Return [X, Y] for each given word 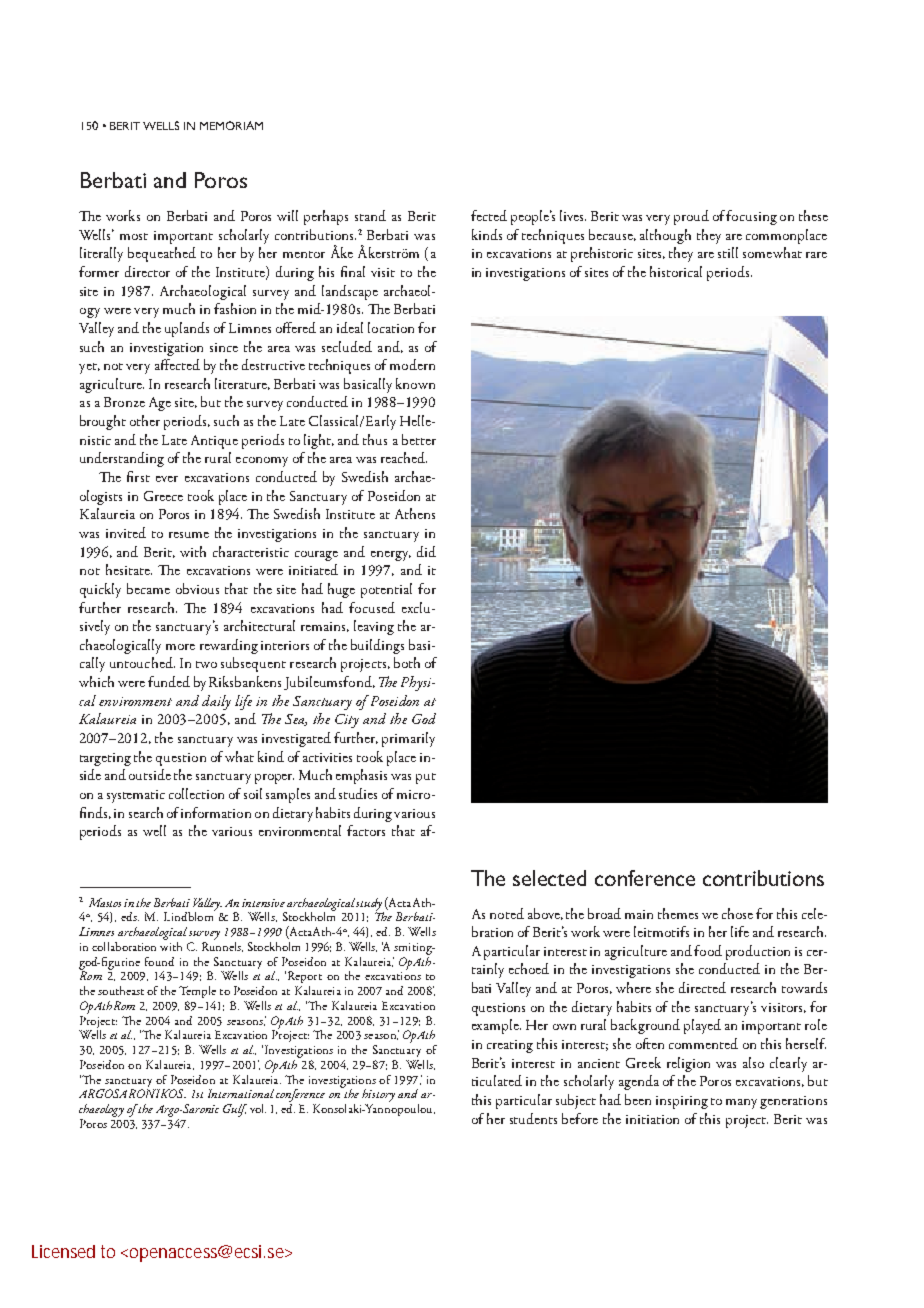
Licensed [63, 1251]
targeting [105, 759]
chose [737, 913]
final [353, 271]
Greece [163, 496]
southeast [121, 990]
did [426, 551]
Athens [415, 513]
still [728, 252]
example [496, 1026]
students [533, 1118]
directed [702, 987]
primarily [408, 739]
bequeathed [162, 254]
